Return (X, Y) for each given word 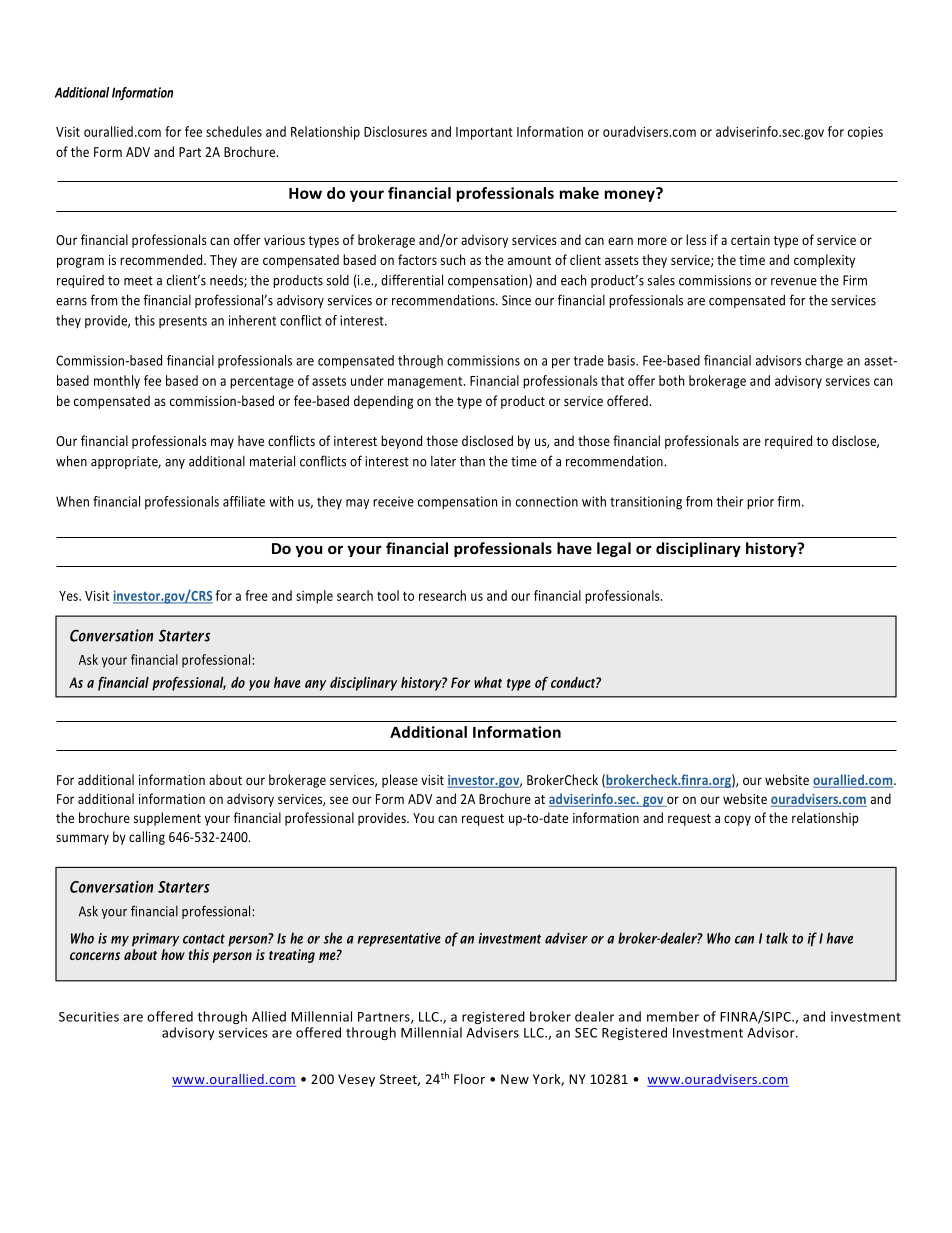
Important (484, 133)
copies (865, 133)
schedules (234, 131)
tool (388, 595)
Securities (89, 1017)
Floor (469, 1079)
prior (760, 503)
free (256, 595)
